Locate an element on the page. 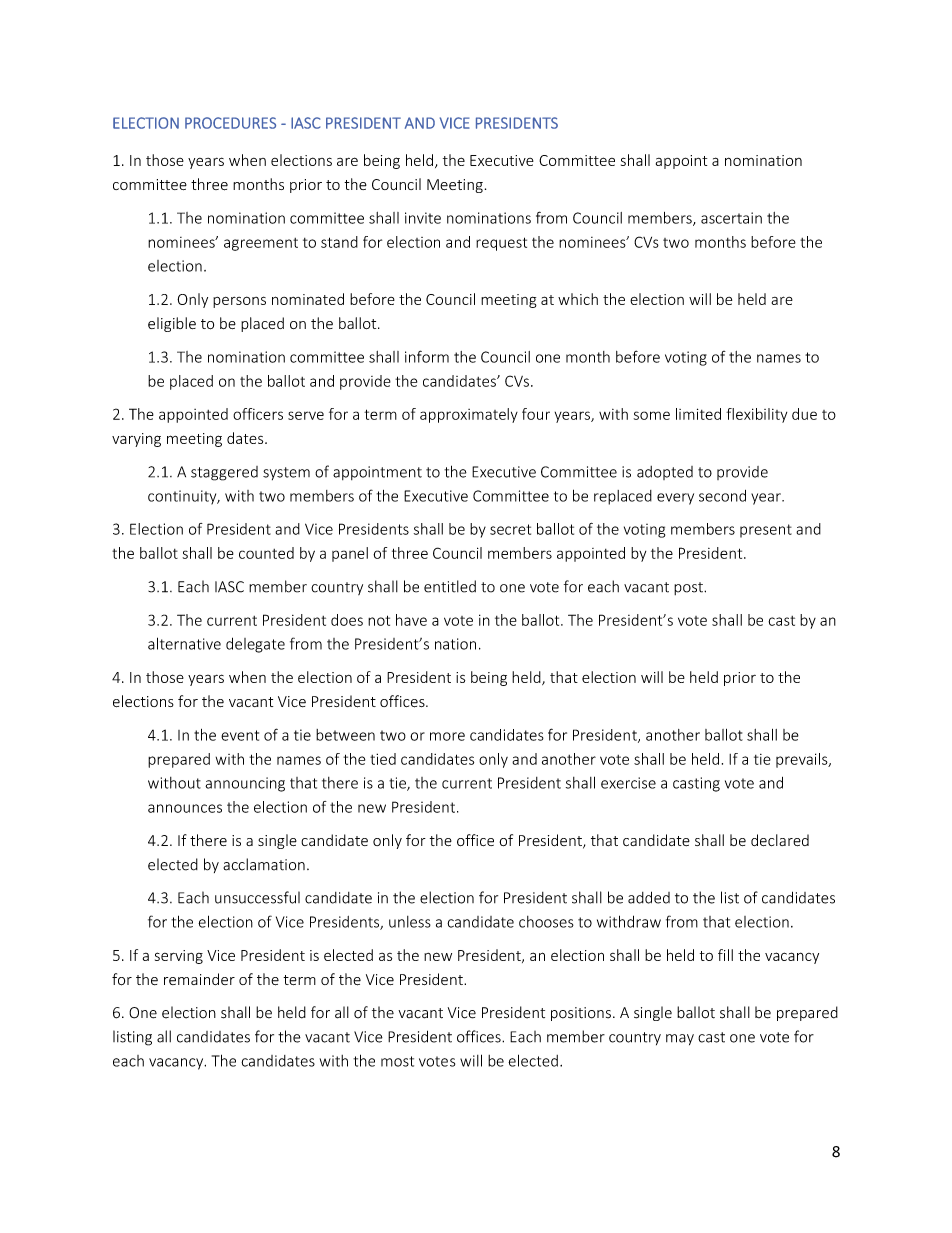 The image size is (952, 1233). staggered is located at coordinates (224, 473).
